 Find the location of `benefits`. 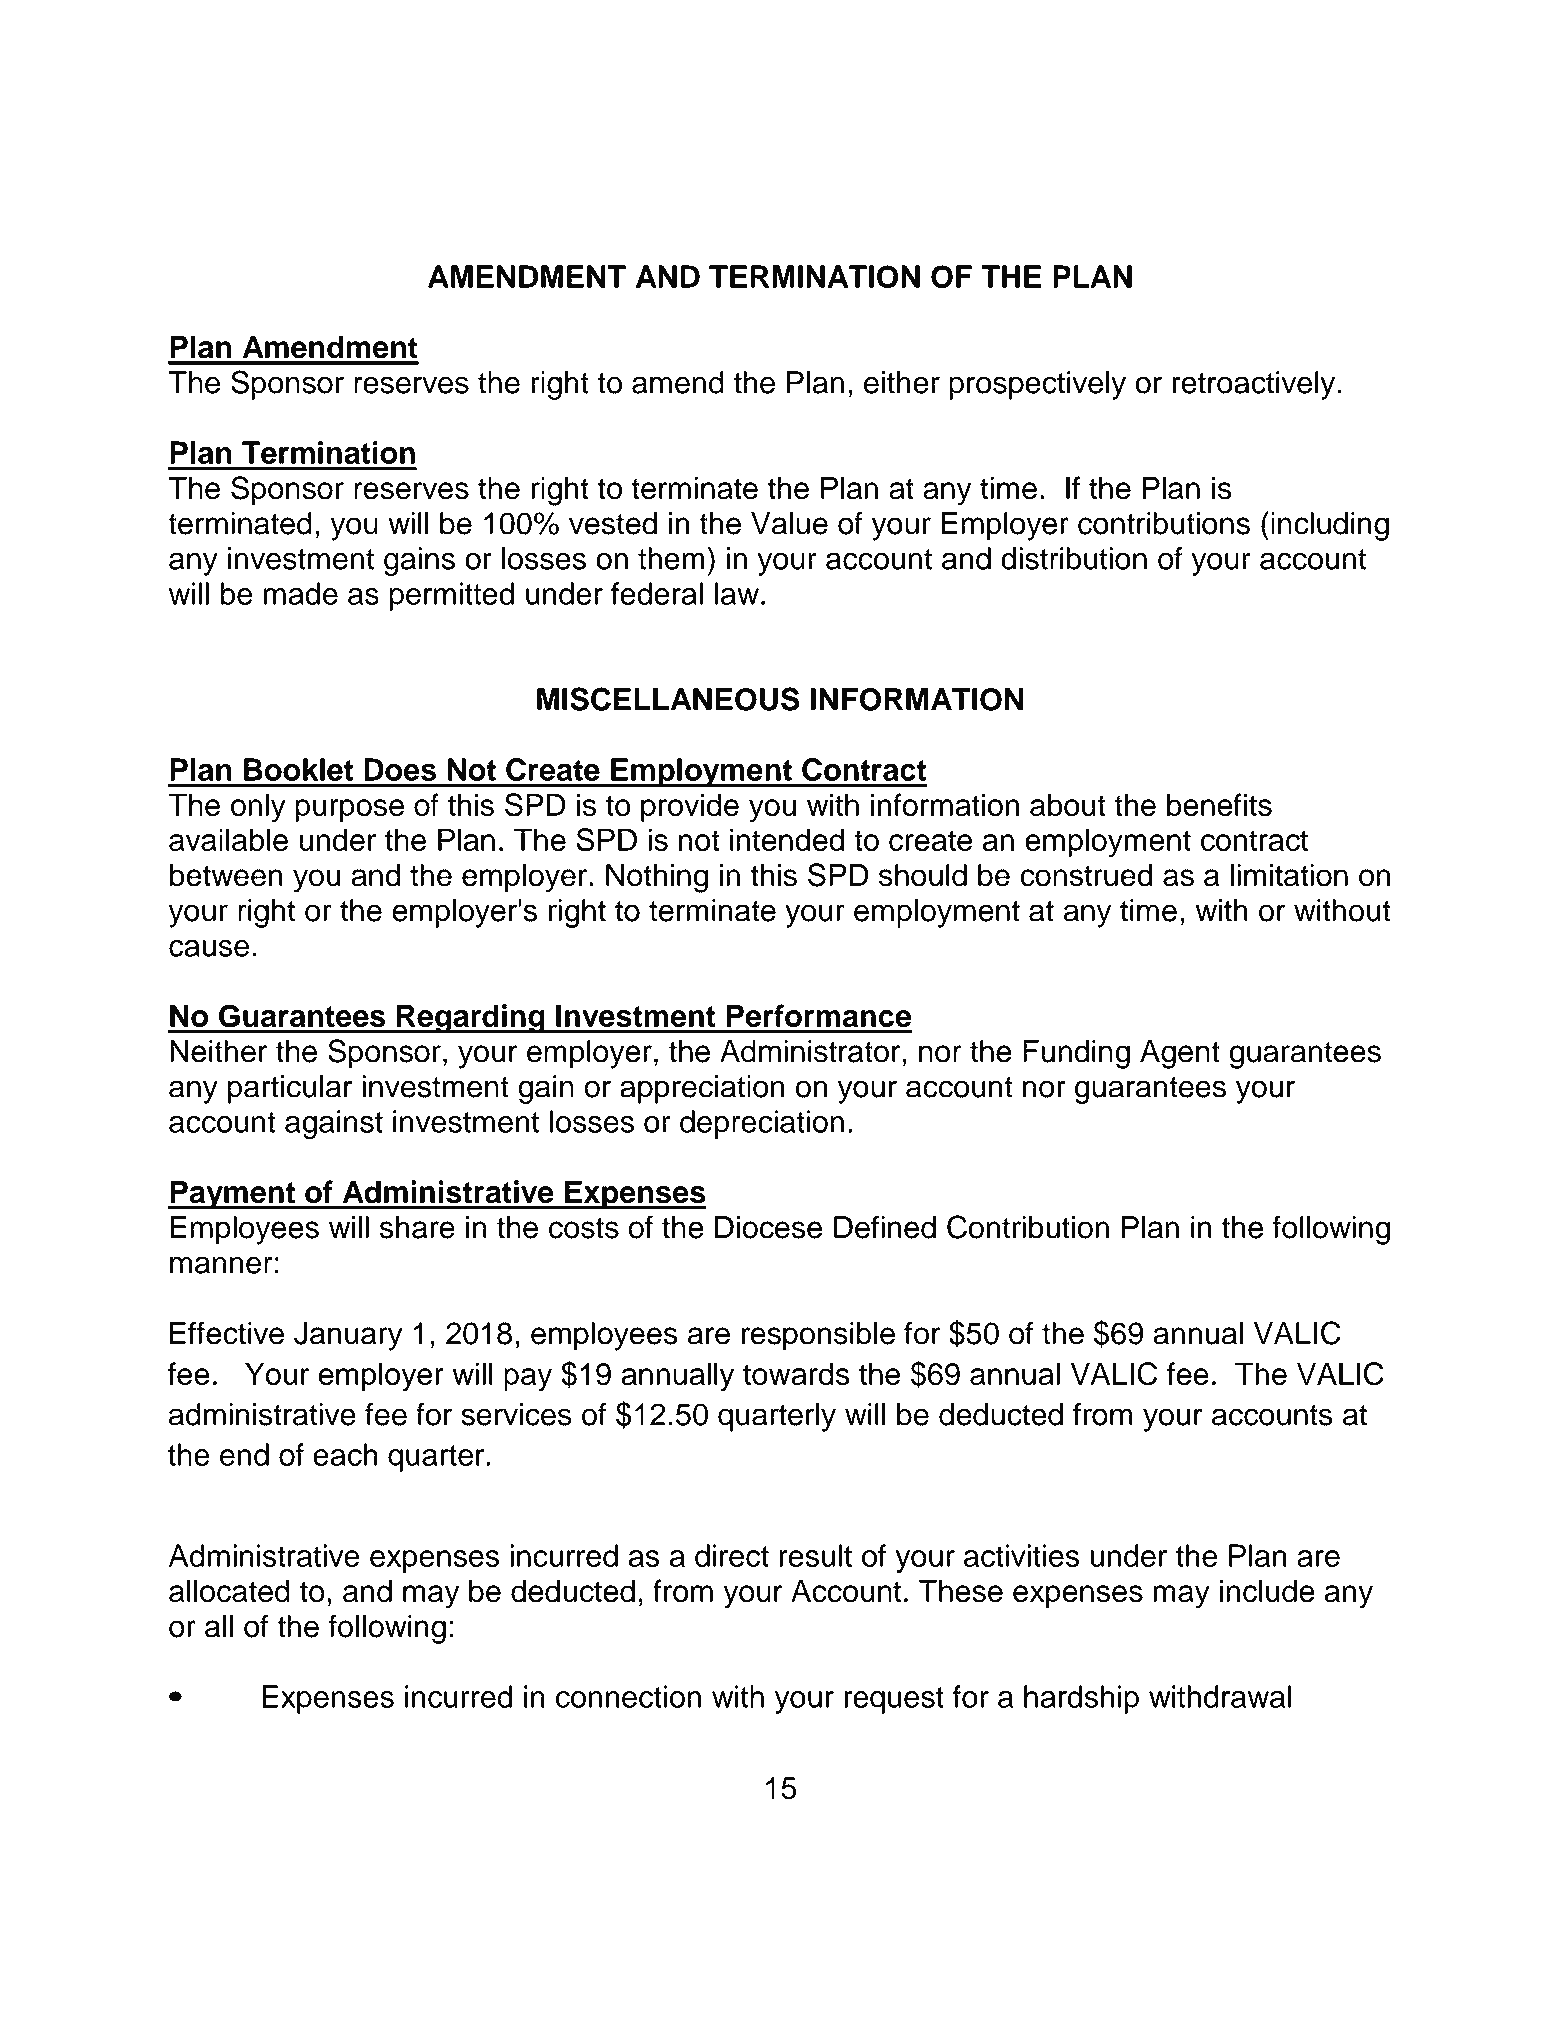

benefits is located at coordinates (1219, 805).
